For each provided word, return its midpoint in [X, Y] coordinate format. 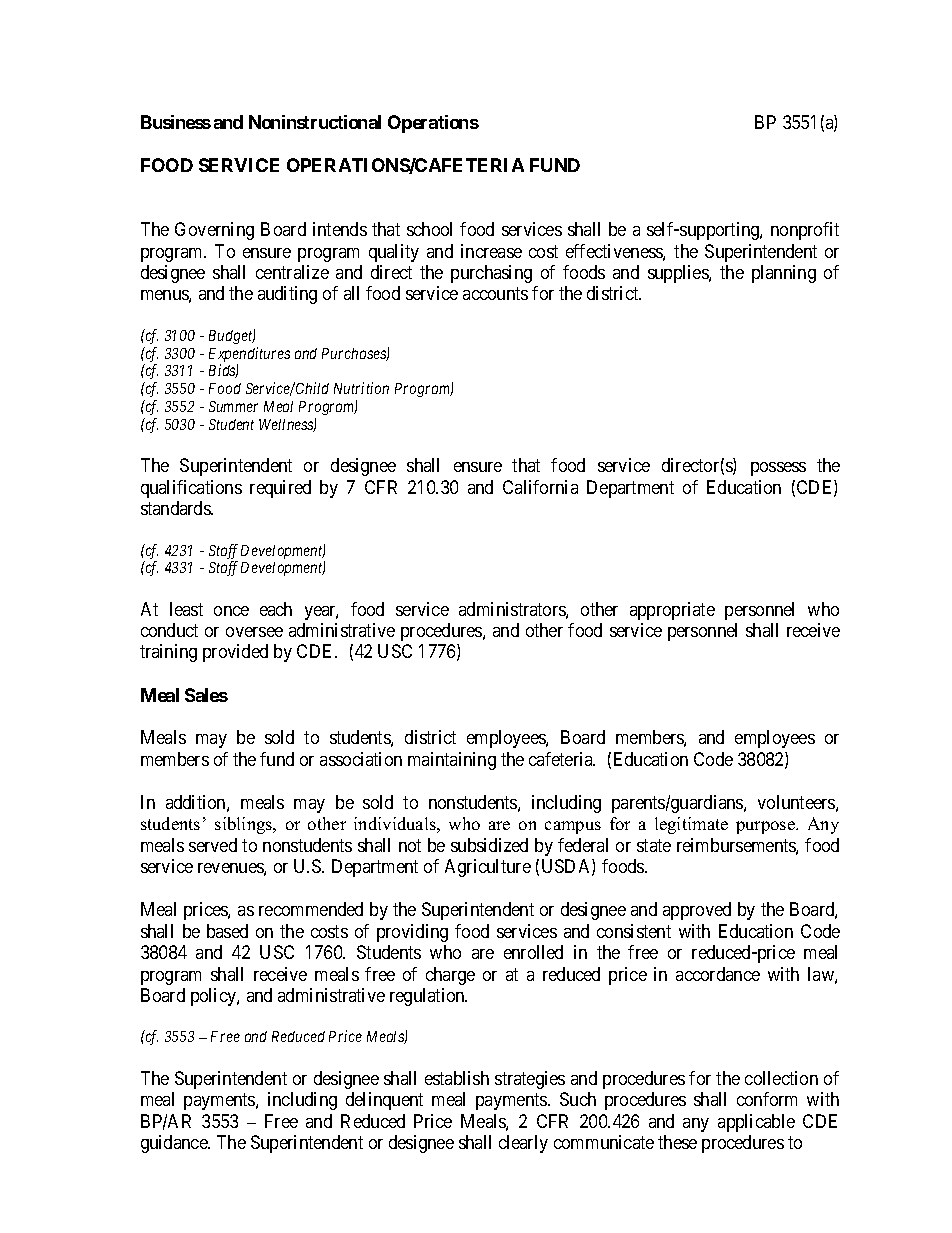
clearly [523, 1144]
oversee [254, 632]
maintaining [452, 761]
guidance [175, 1144]
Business [176, 122]
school [429, 229]
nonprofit [805, 231]
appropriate [672, 611]
